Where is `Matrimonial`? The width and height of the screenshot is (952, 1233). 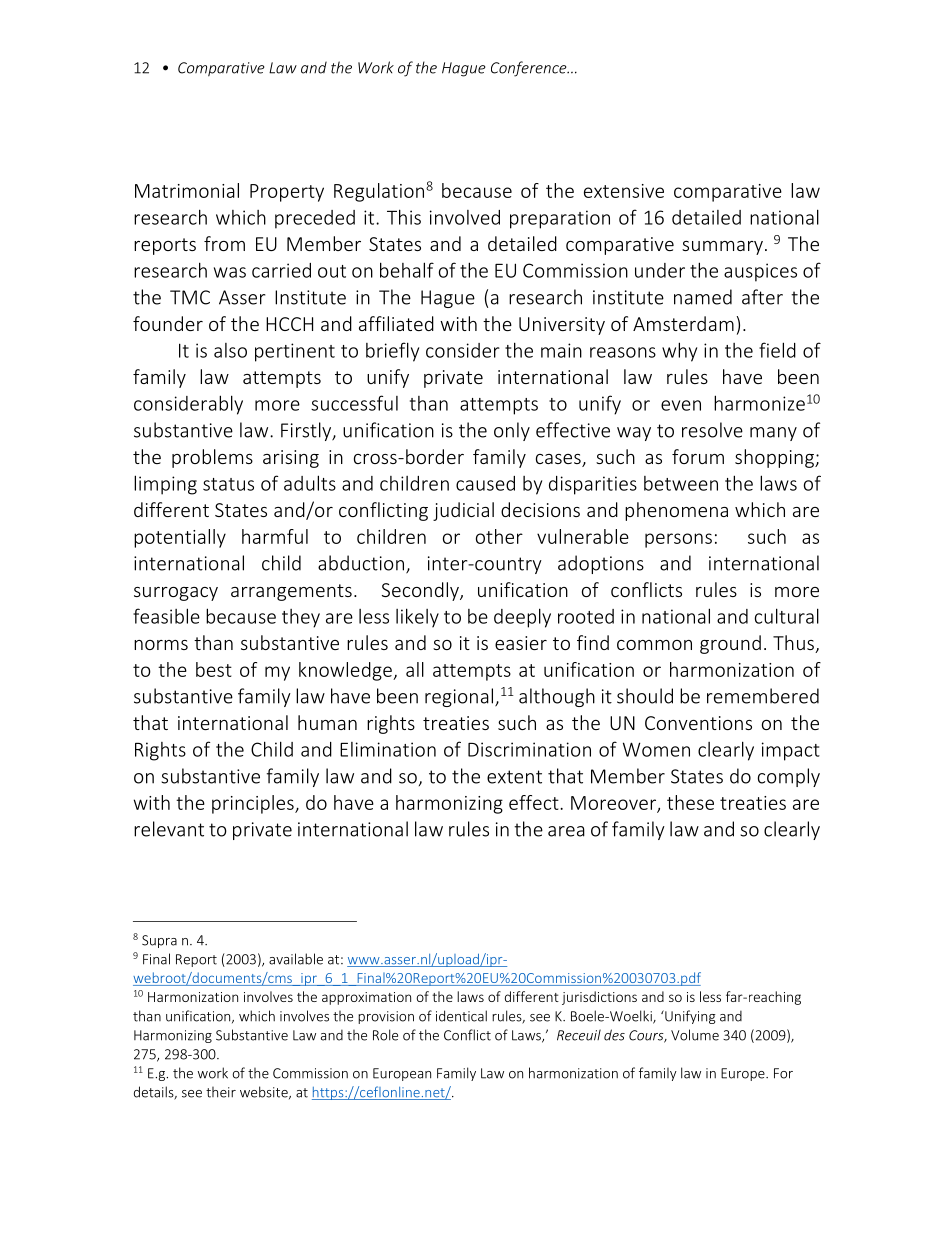
Matrimonial is located at coordinates (187, 190).
